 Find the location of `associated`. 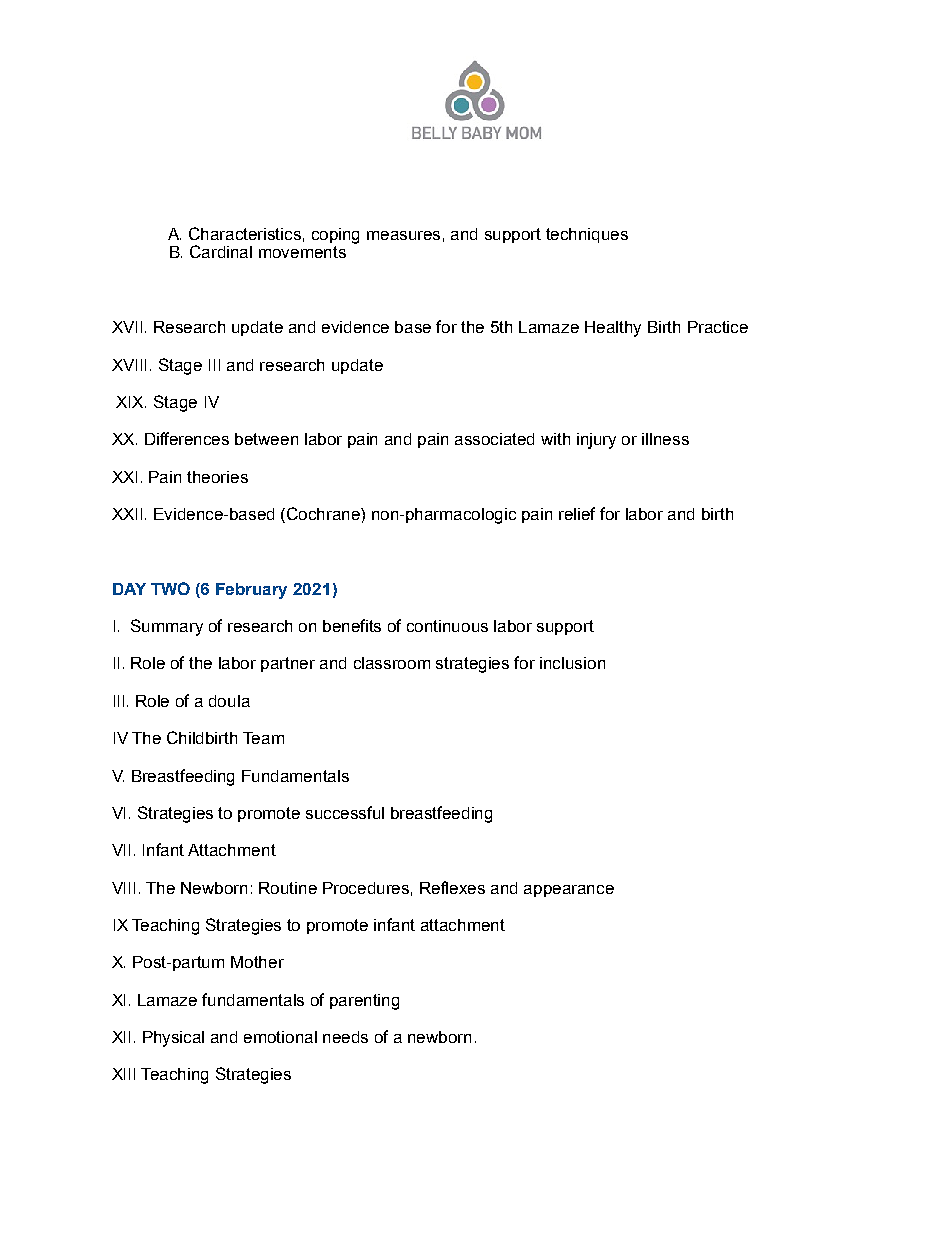

associated is located at coordinates (494, 439).
